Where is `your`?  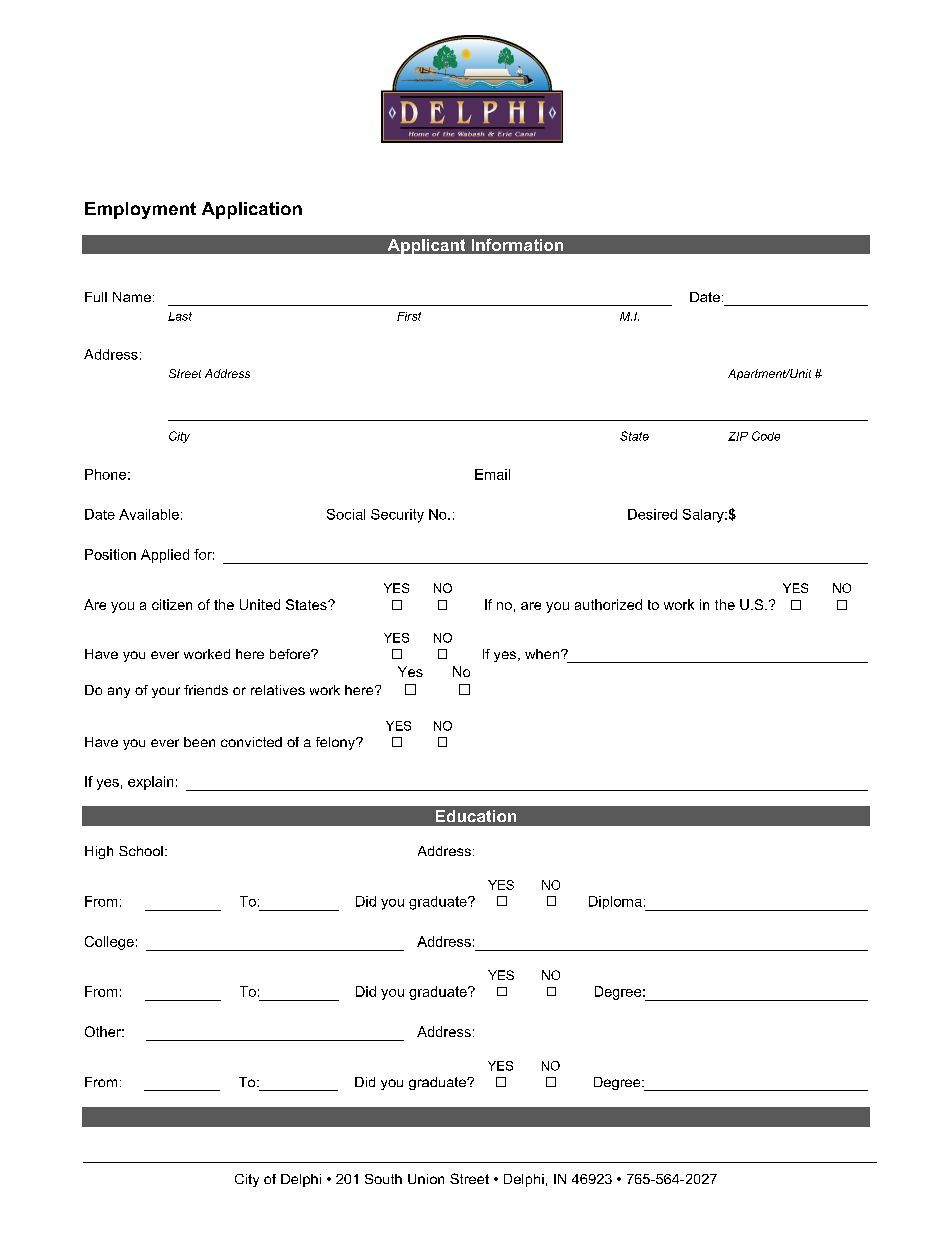
your is located at coordinates (166, 692).
